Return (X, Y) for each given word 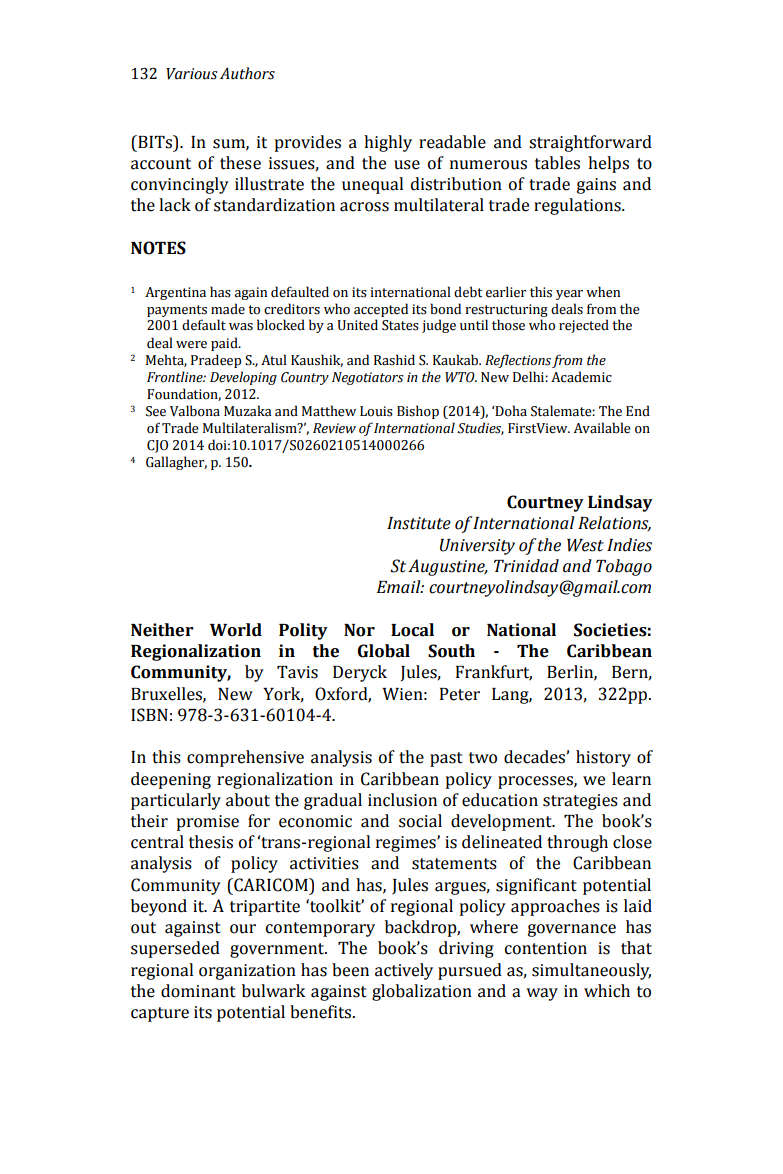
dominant (198, 991)
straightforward (590, 143)
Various (191, 74)
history (603, 758)
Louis (376, 411)
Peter (460, 694)
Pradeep (216, 361)
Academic (581, 377)
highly (388, 143)
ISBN (149, 715)
